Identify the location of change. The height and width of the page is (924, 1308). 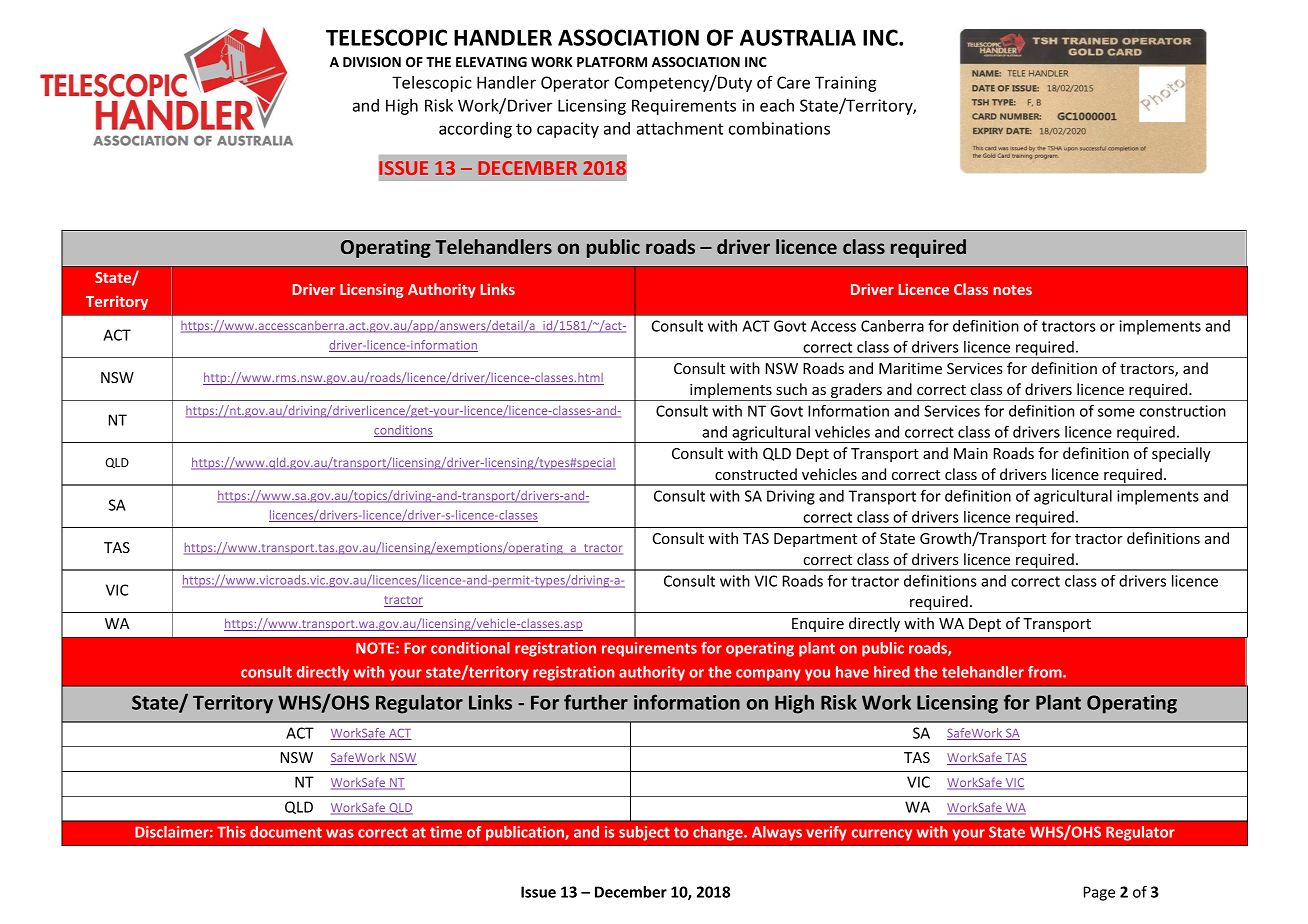
(719, 833).
